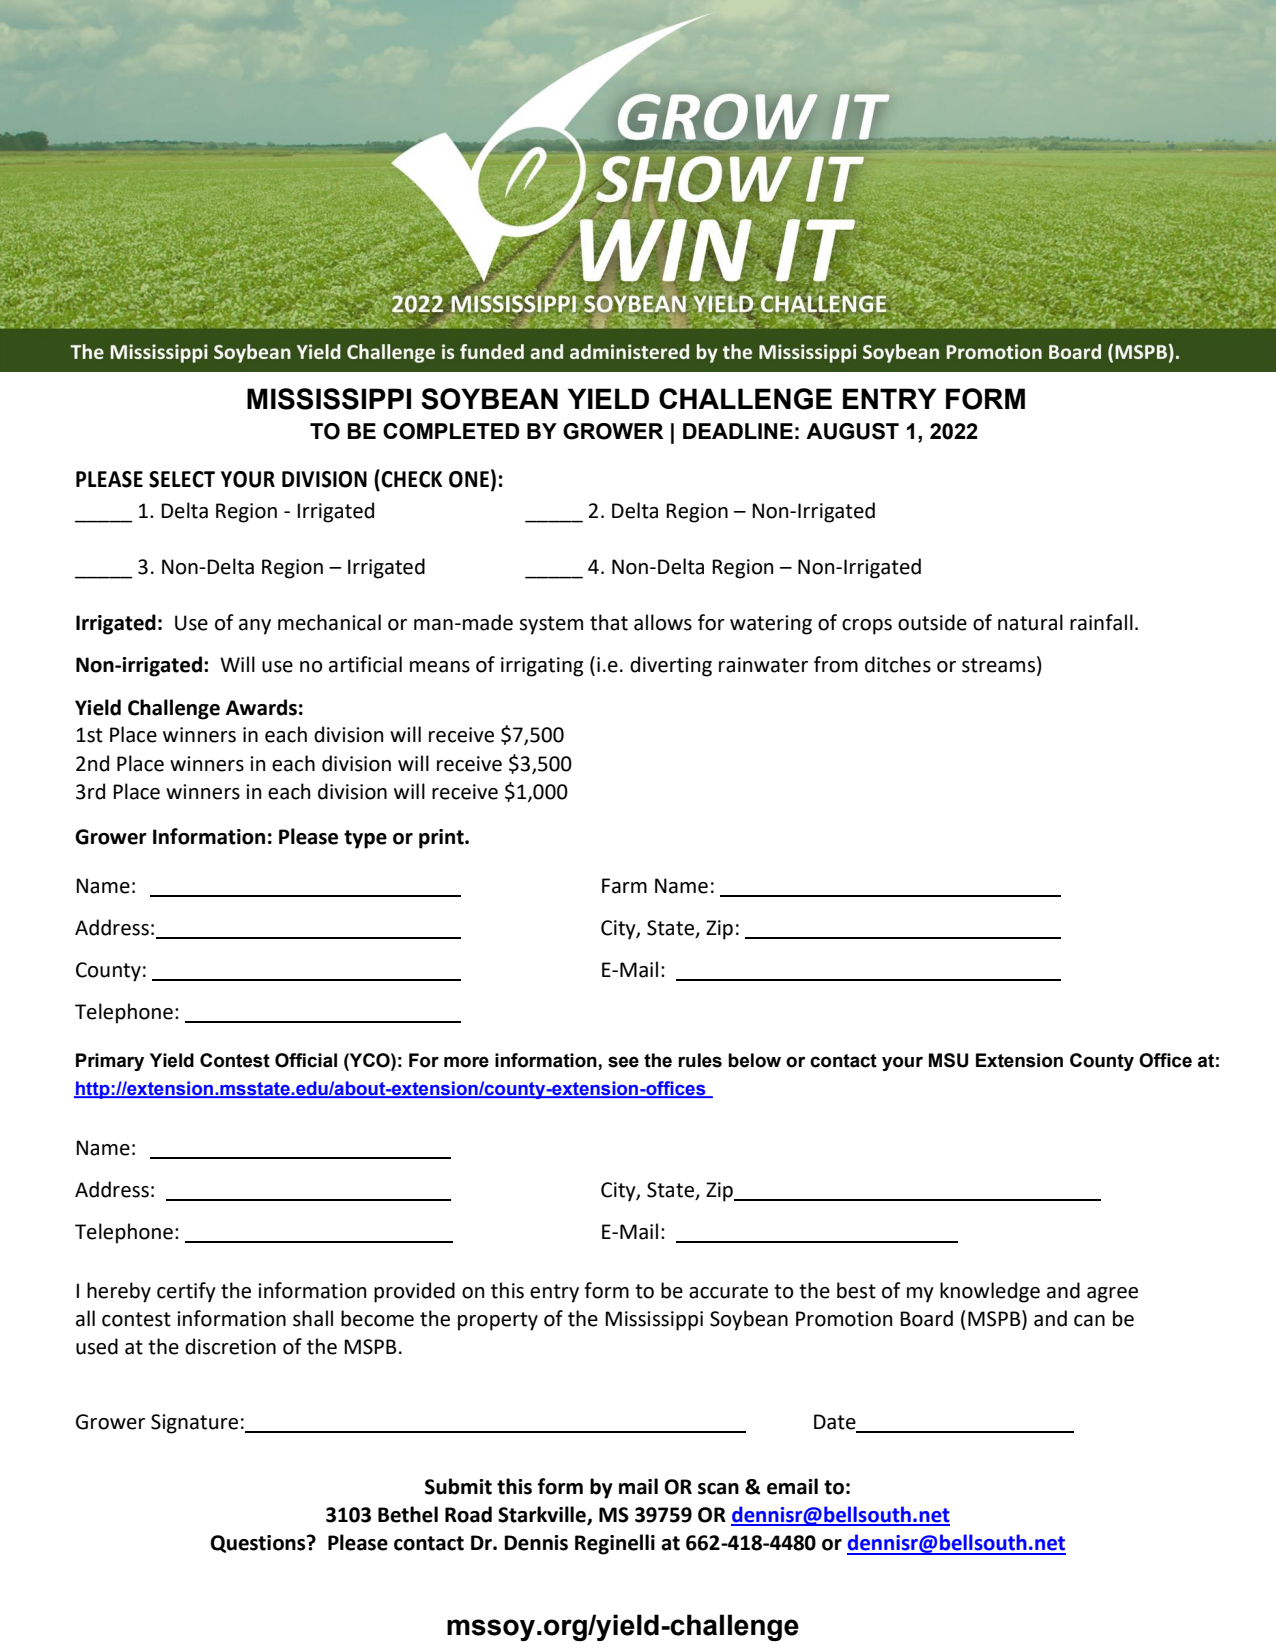 This document has height=1651, width=1276. Describe the element at coordinates (728, 1291) in the document. I see `accurate` at that location.
